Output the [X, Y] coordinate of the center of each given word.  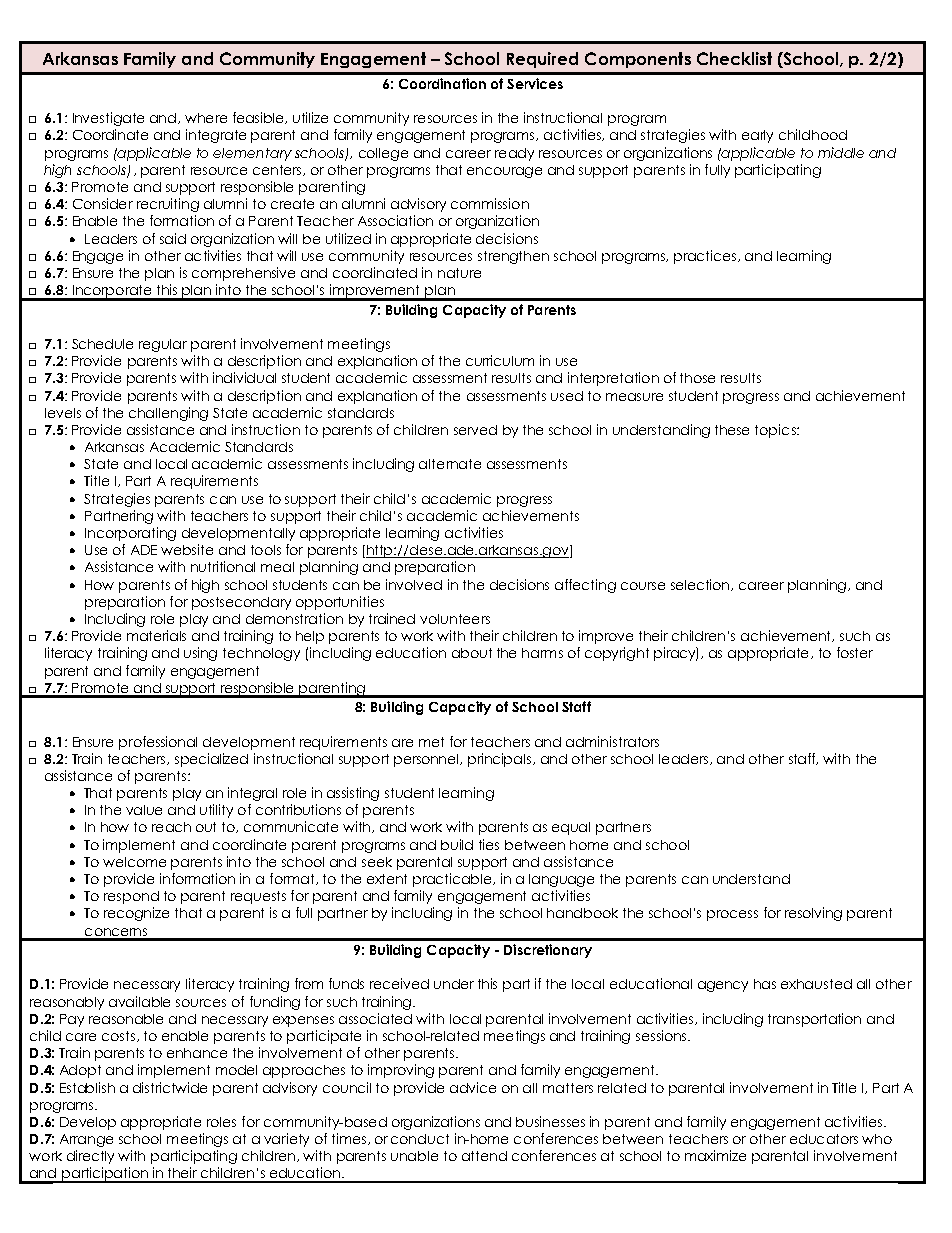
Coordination [442, 83]
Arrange [86, 1140]
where [206, 118]
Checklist [734, 58]
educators [824, 1139]
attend [484, 1156]
